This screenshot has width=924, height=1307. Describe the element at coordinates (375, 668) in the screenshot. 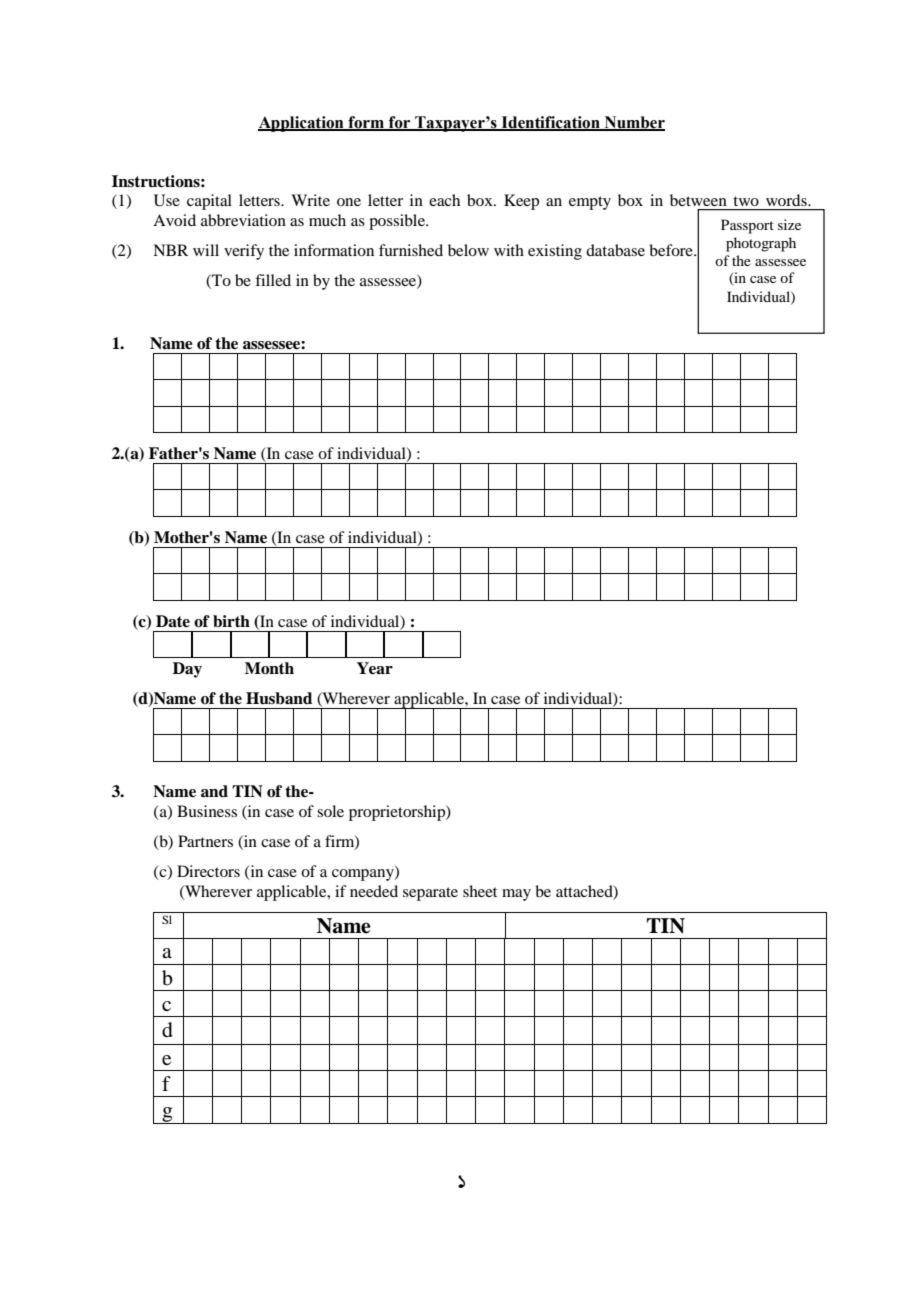

I see `Year` at that location.
